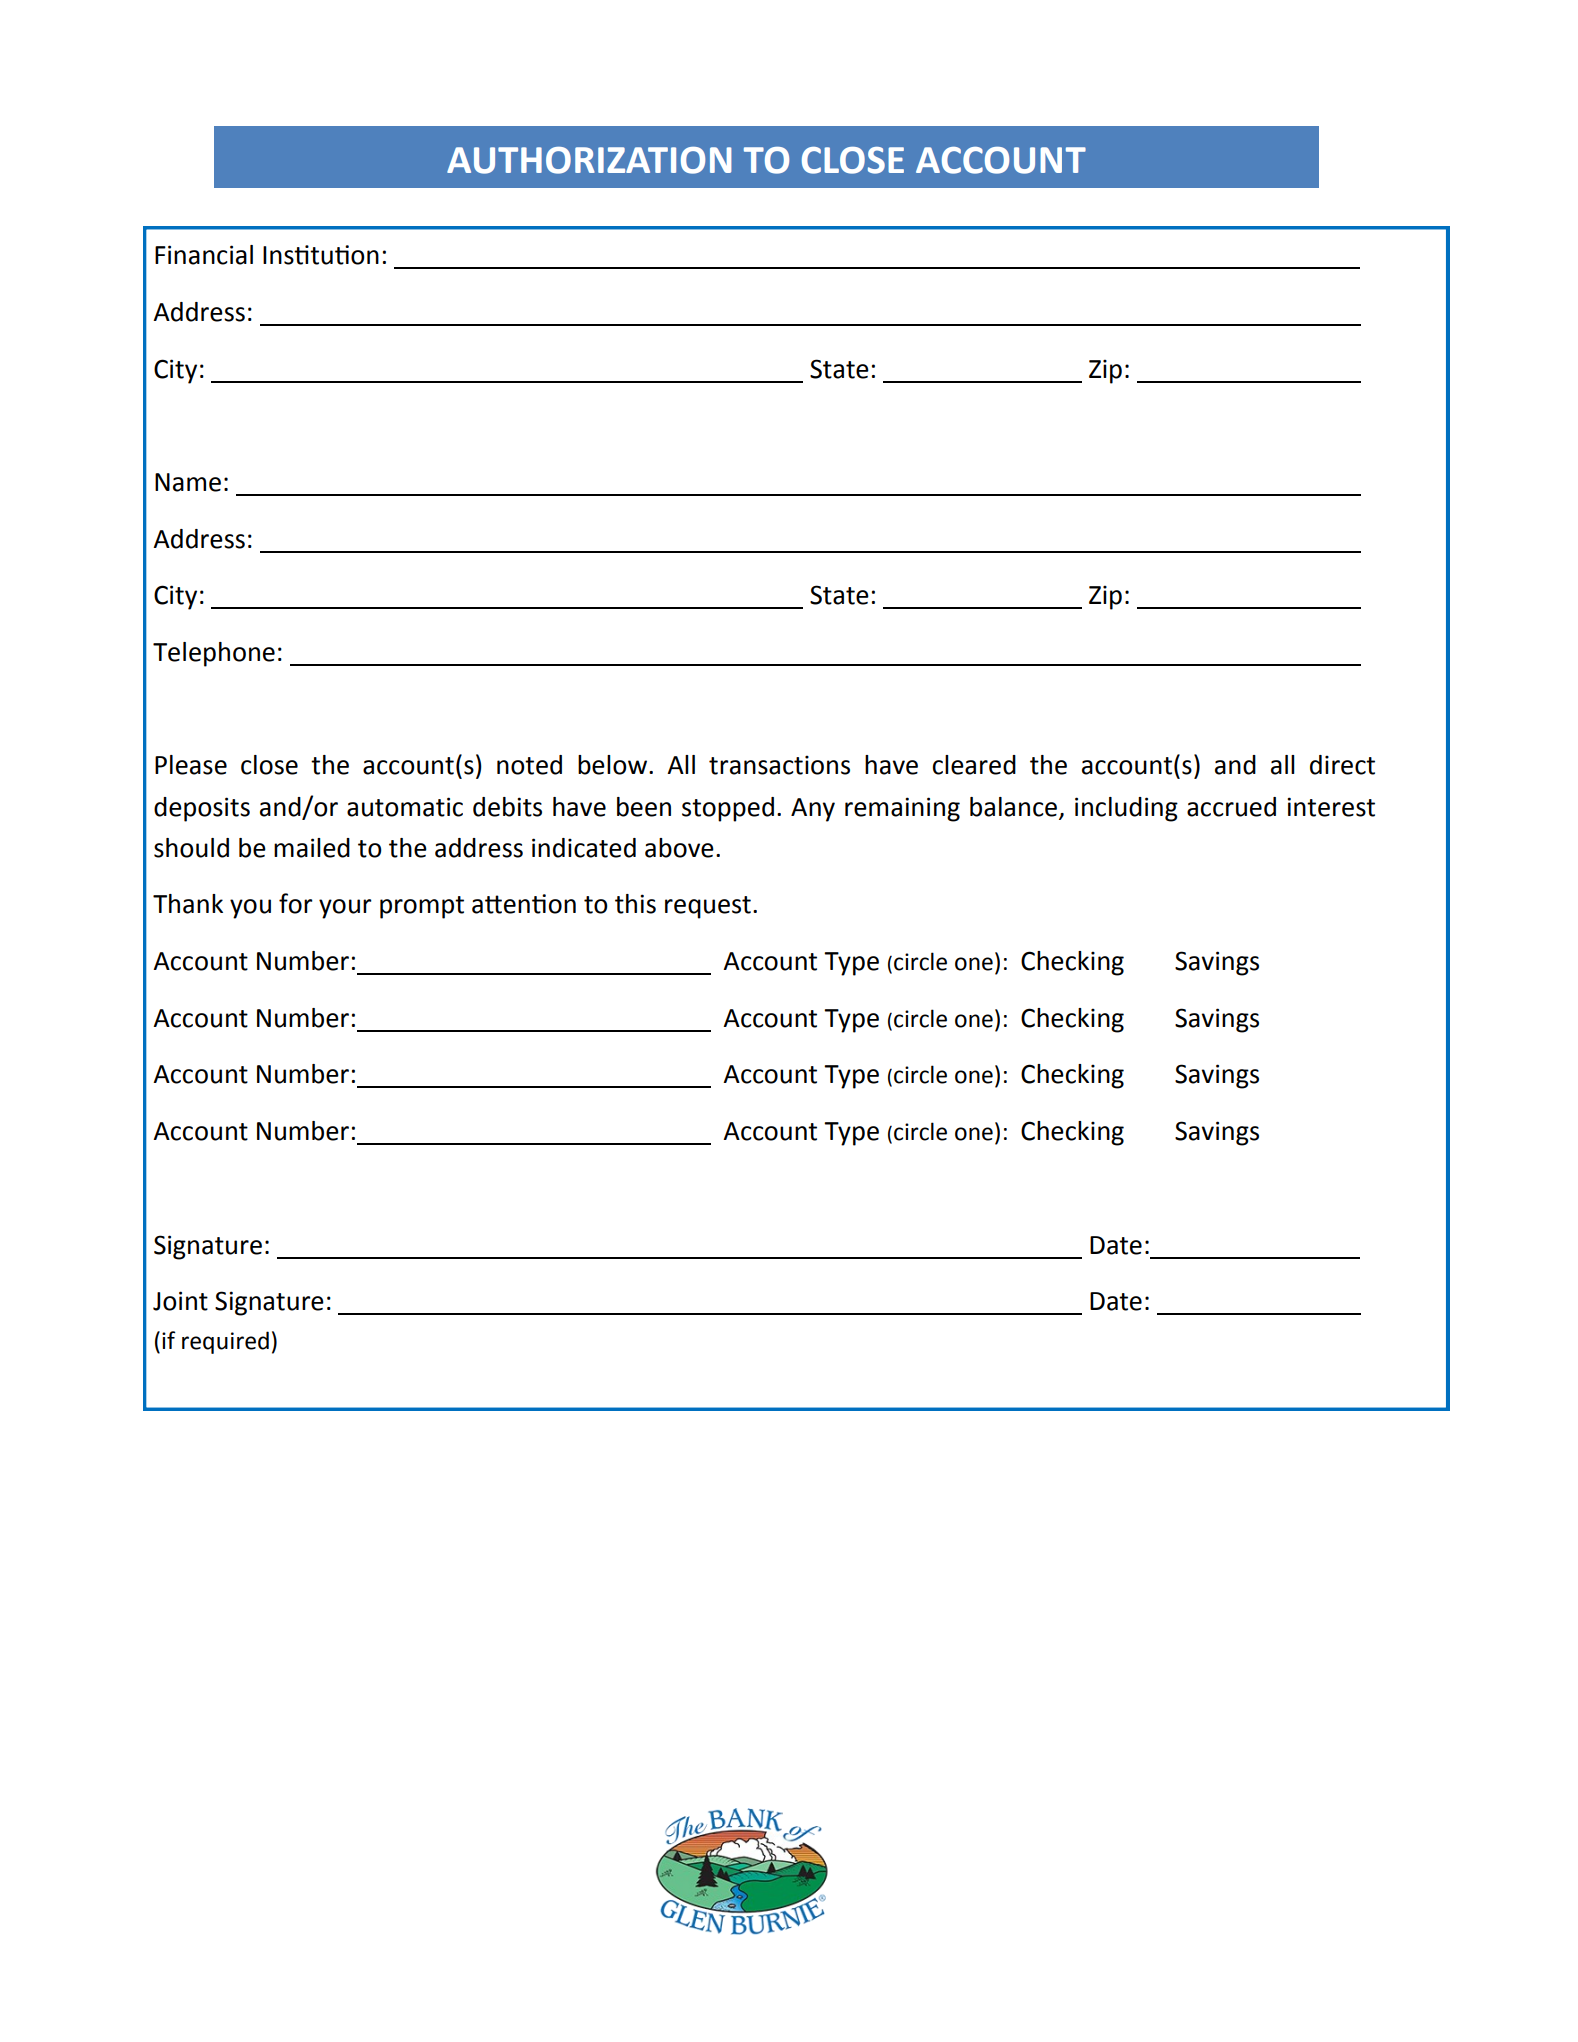 This page has width=1578, height=2042. What do you see at coordinates (589, 160) in the page?
I see `AUTHORIZATION` at bounding box center [589, 160].
